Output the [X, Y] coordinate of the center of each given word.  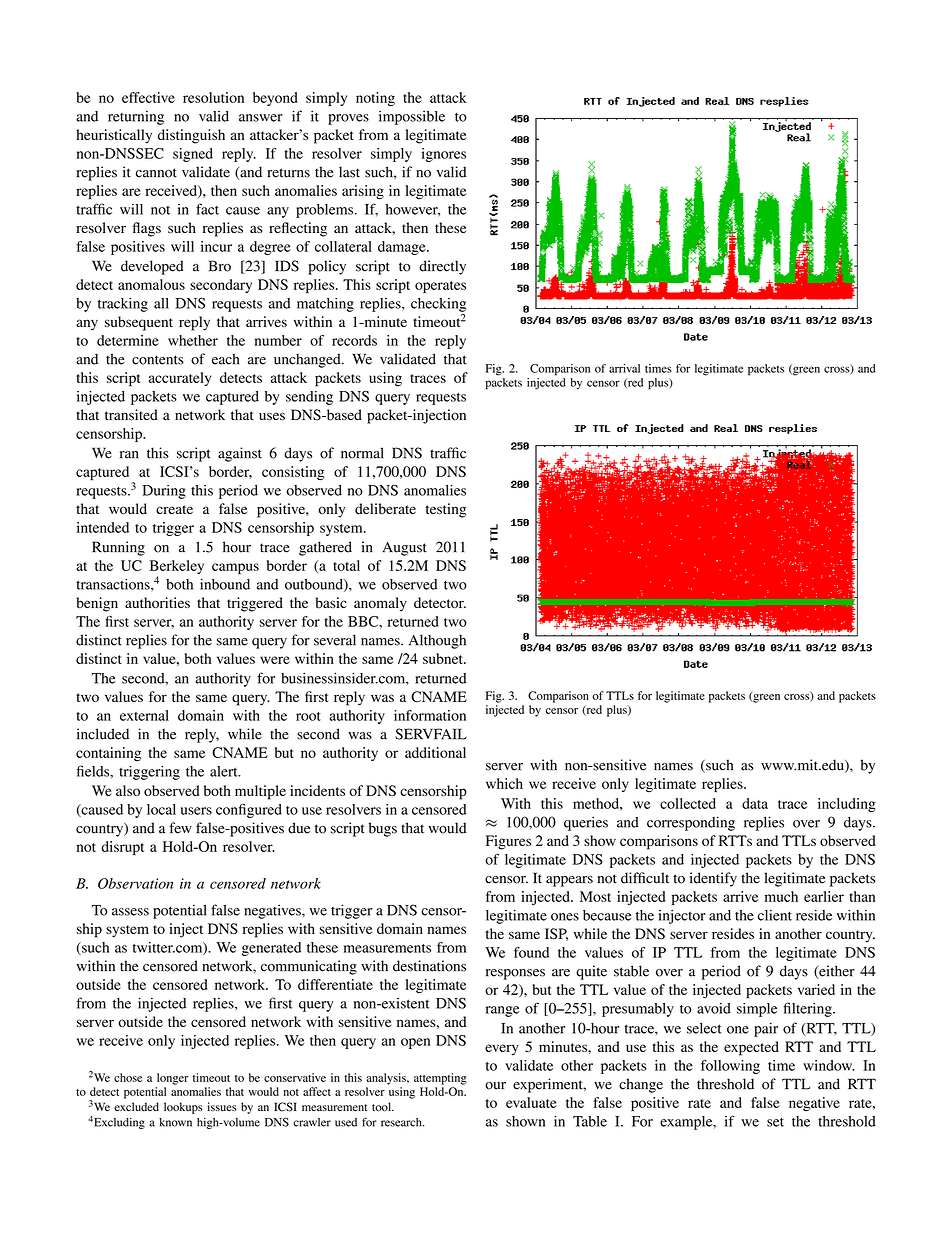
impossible [412, 117]
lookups [183, 1108]
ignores [444, 155]
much [781, 896]
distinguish [191, 136]
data [755, 803]
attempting [440, 1079]
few [180, 828]
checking [438, 305]
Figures [508, 842]
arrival [624, 368]
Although [437, 641]
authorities [157, 602]
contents [158, 360]
